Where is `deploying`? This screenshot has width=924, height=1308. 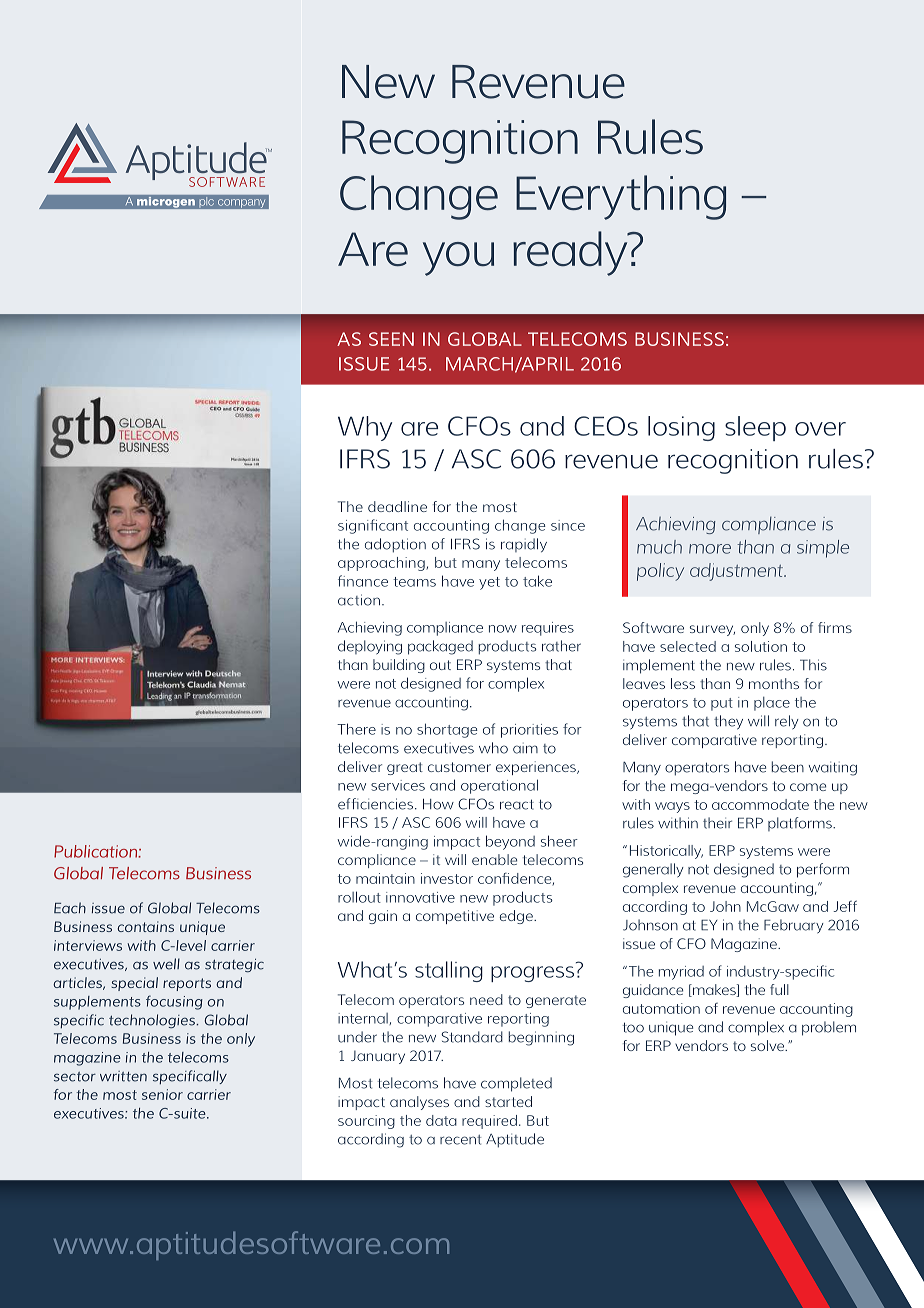 deploying is located at coordinates (370, 647).
